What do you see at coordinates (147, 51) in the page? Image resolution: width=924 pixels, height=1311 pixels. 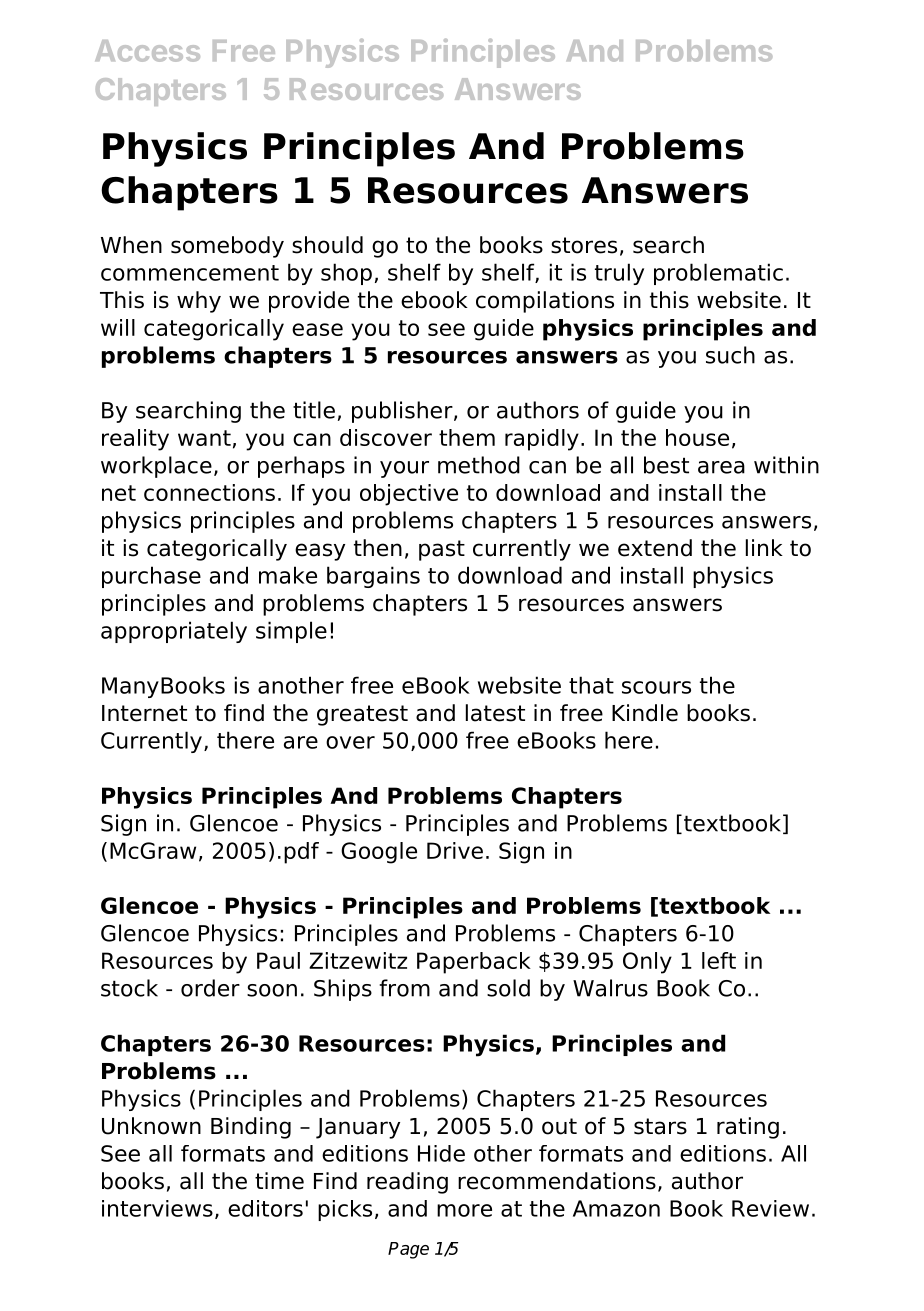 I see `Access` at bounding box center [147, 51].
